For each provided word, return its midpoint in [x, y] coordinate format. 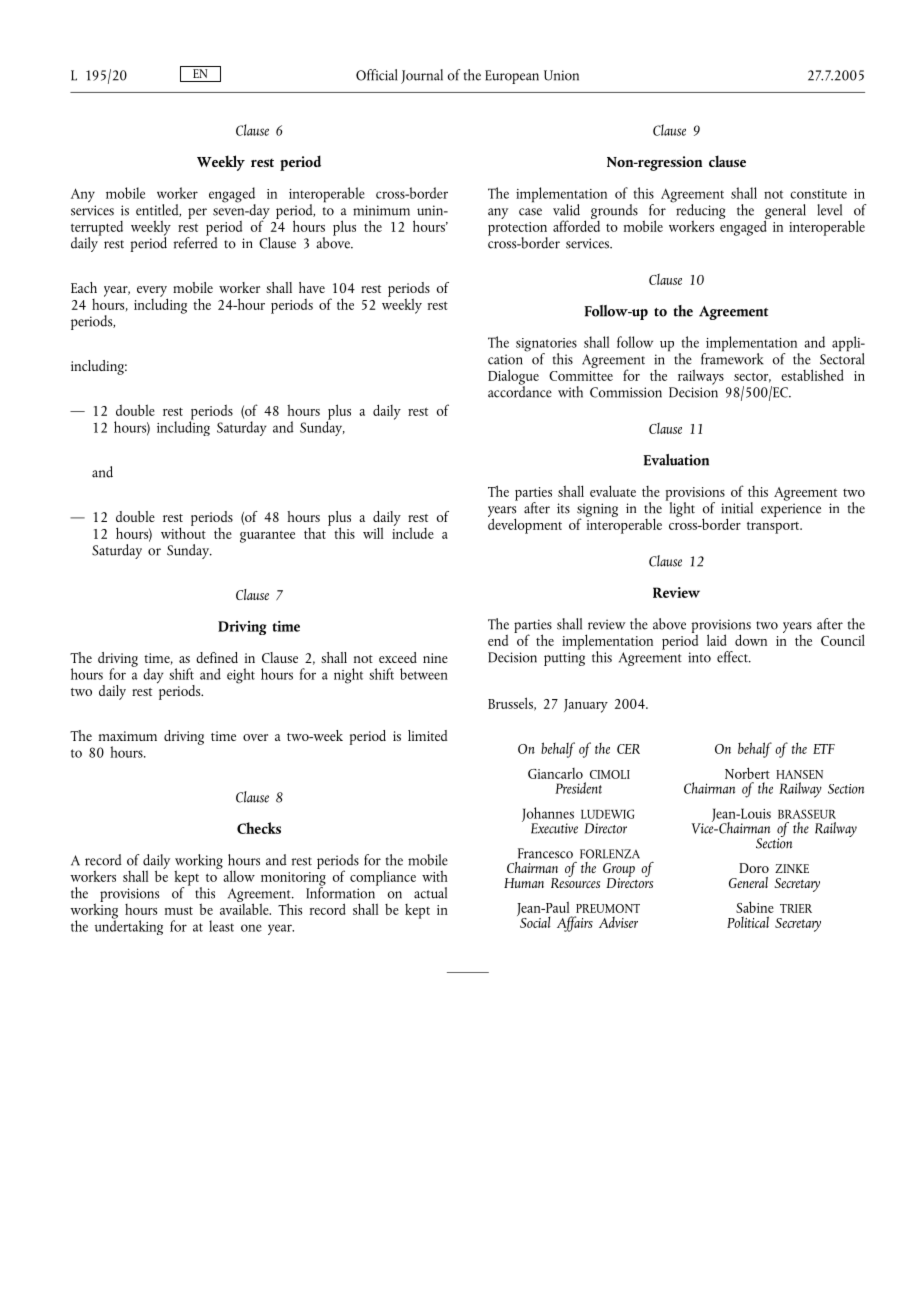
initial [737, 508]
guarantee [267, 536]
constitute [818, 194]
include [413, 532]
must [179, 910]
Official [376, 75]
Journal [422, 76]
